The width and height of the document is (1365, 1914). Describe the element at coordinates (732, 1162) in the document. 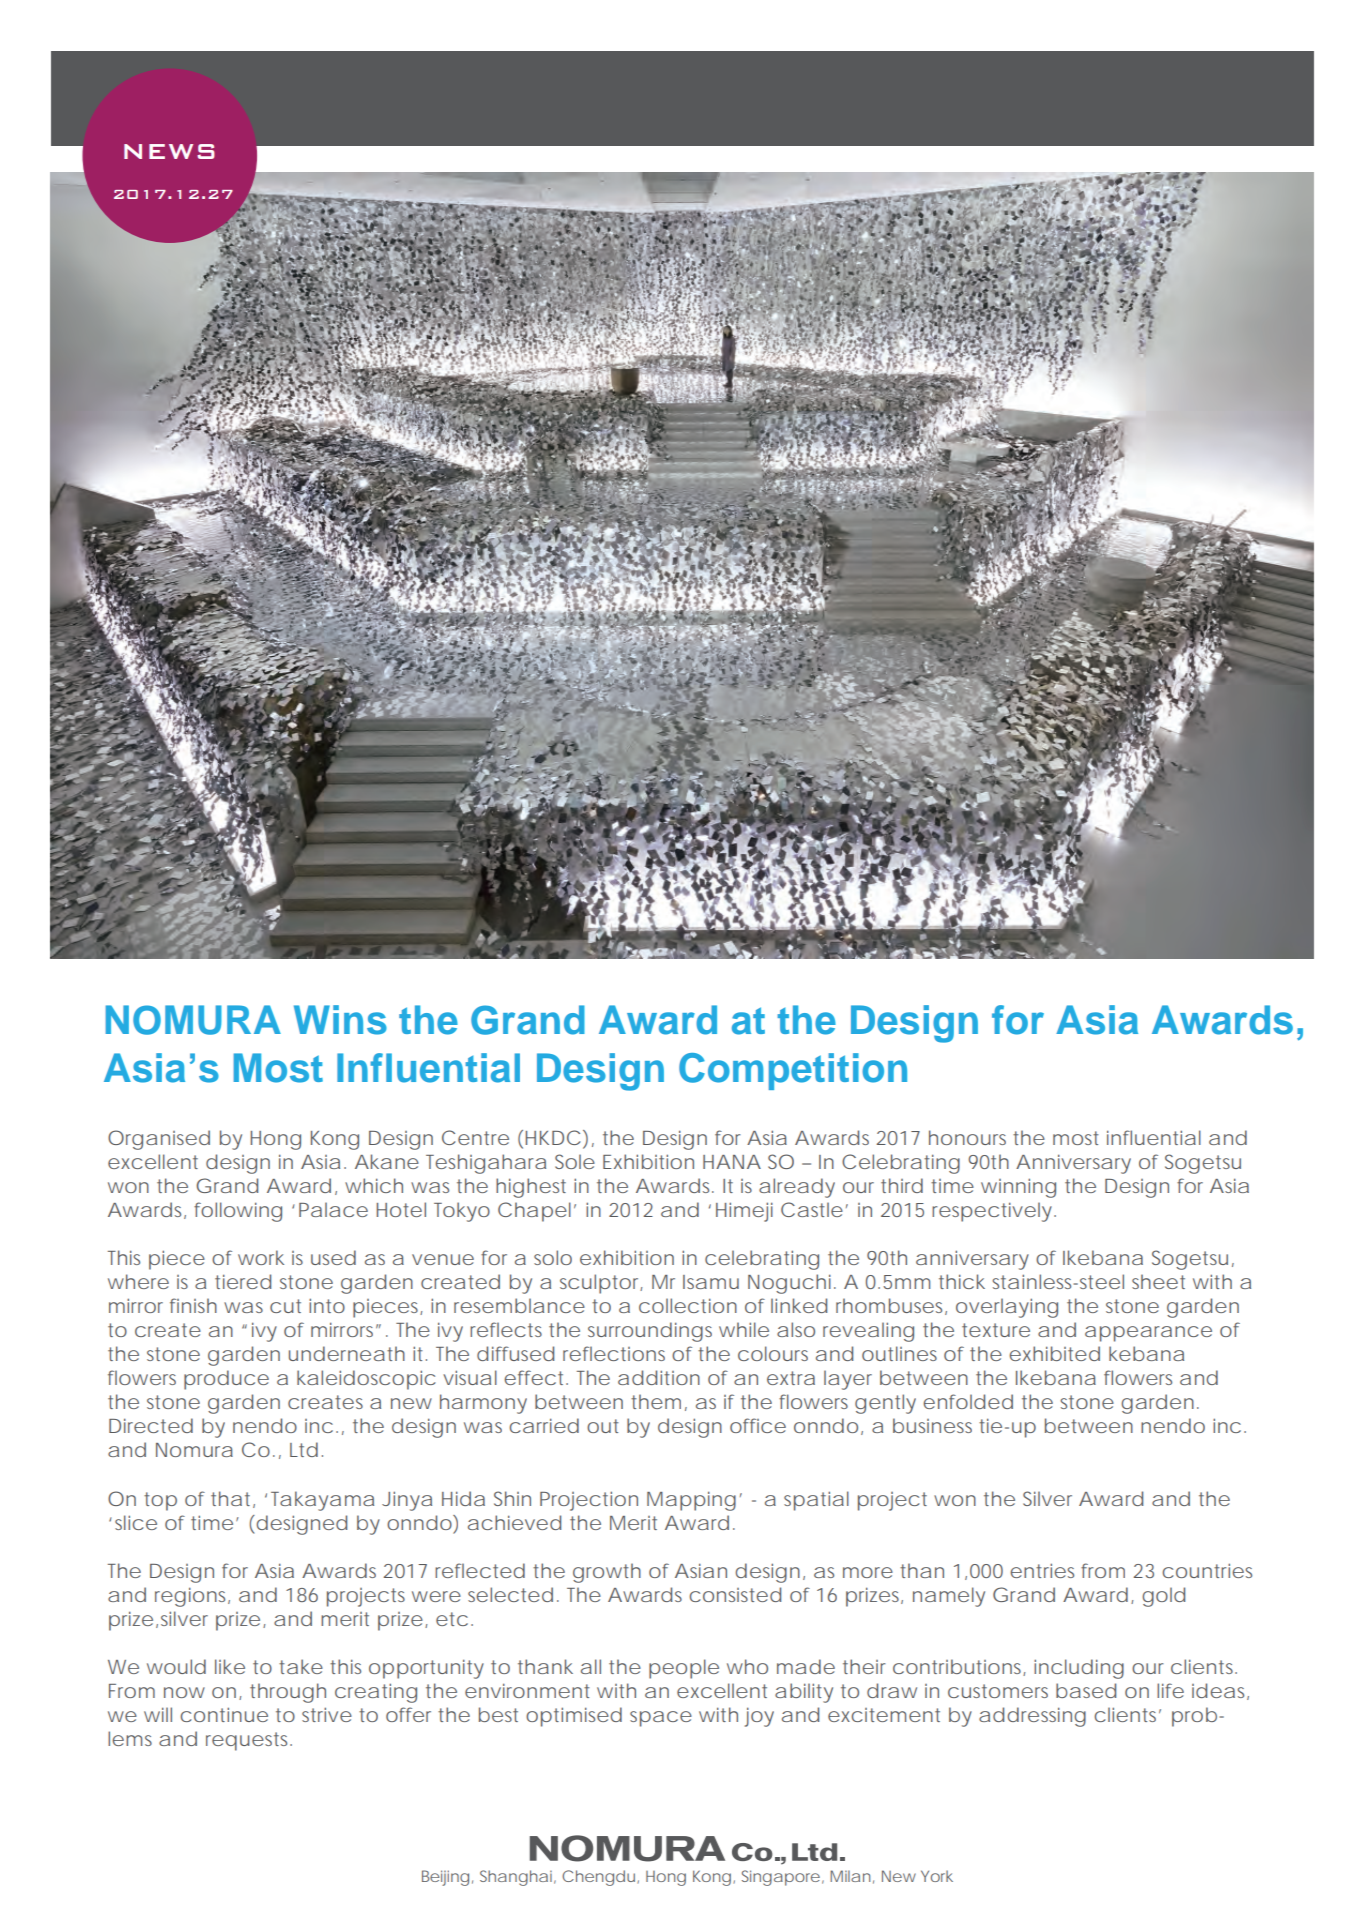

I see `HANA` at that location.
